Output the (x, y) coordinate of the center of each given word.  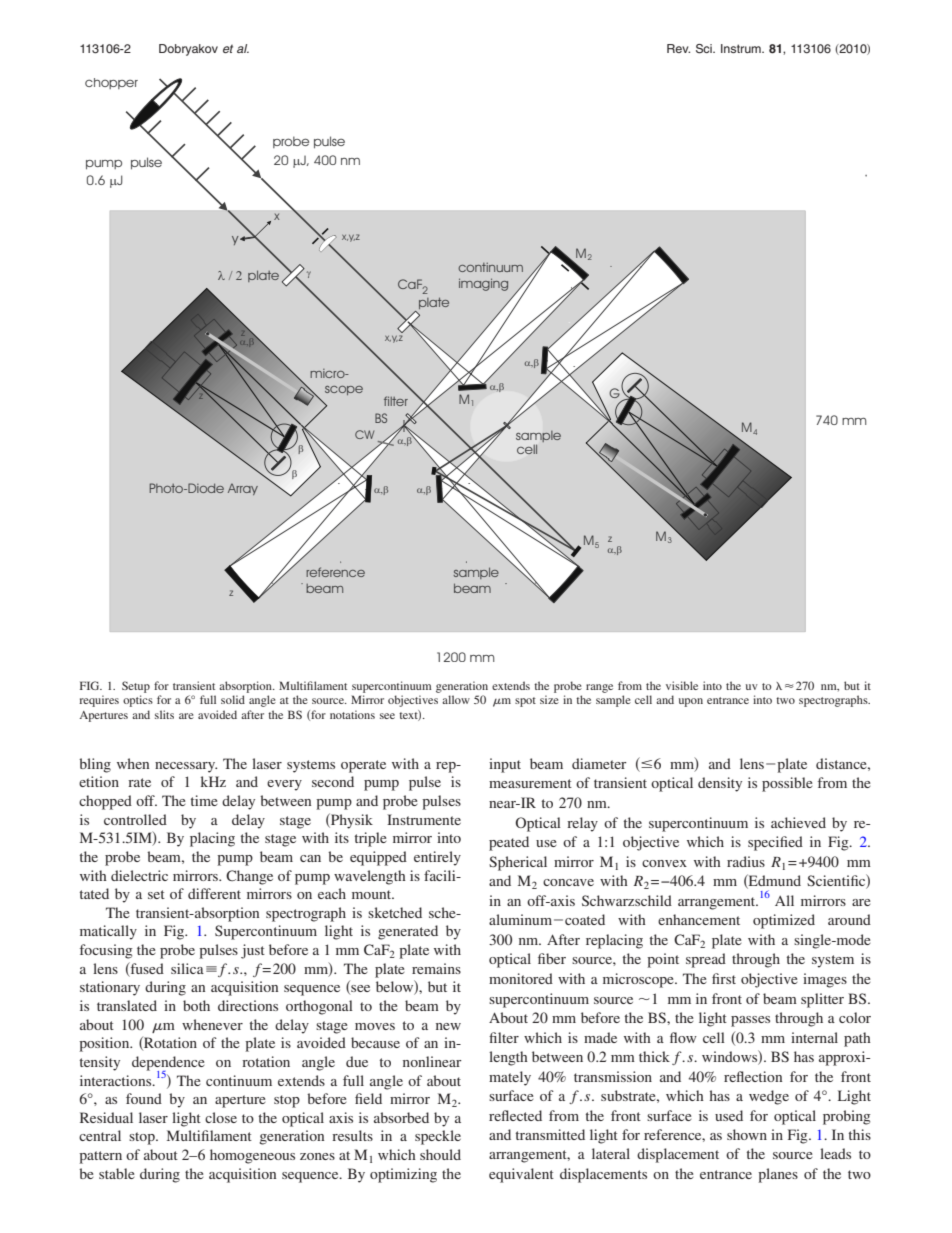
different (214, 893)
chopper (111, 83)
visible (682, 685)
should (440, 1154)
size (549, 699)
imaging (483, 284)
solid (233, 699)
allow (456, 699)
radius (746, 861)
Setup (136, 687)
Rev (678, 48)
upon (691, 702)
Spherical (518, 863)
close (221, 1117)
